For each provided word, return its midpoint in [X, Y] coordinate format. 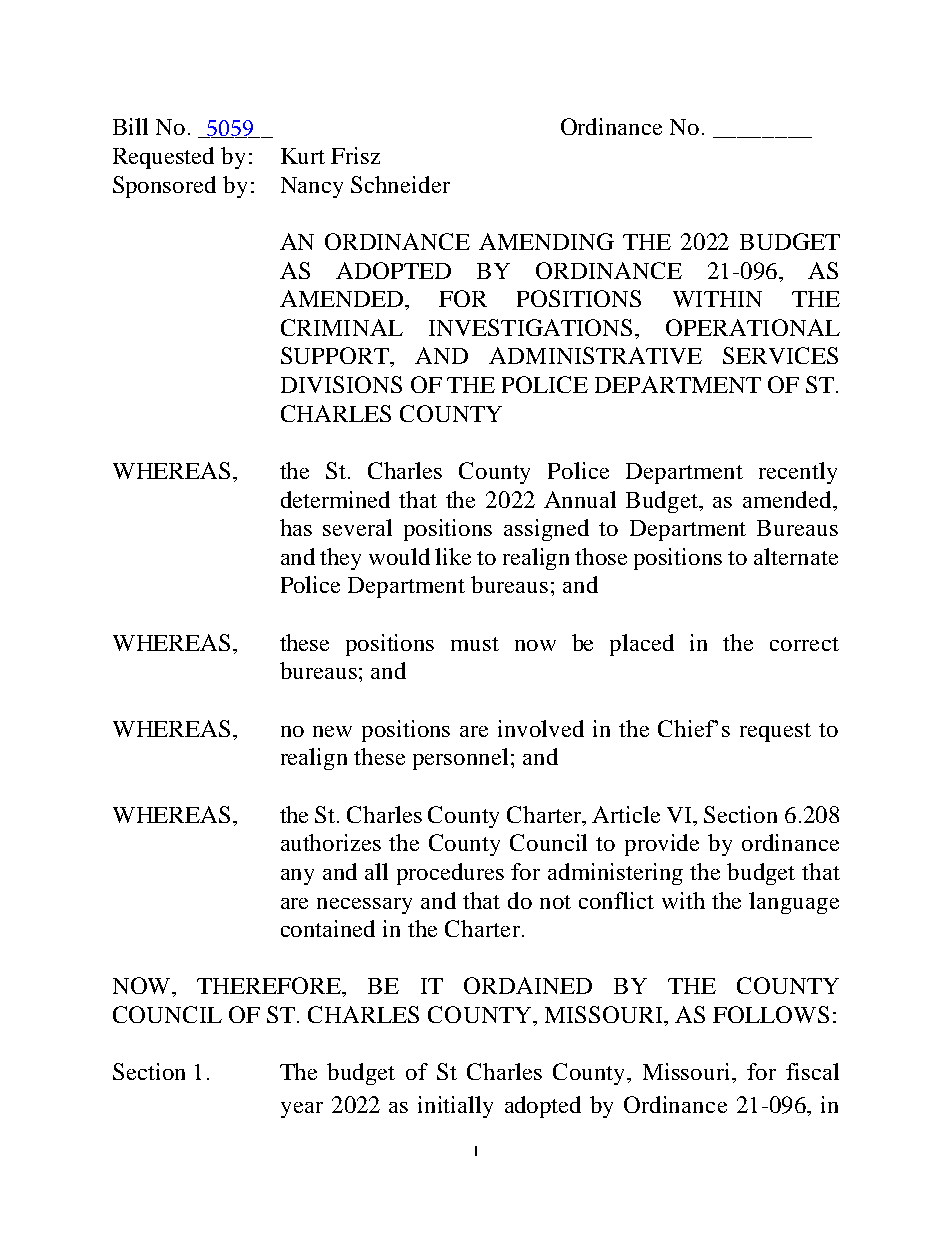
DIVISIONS [341, 384]
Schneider [400, 184]
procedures [450, 874]
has [296, 527]
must [475, 644]
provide [662, 845]
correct [804, 644]
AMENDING [546, 241]
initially [455, 1107]
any [297, 877]
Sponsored [164, 187]
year [302, 1110]
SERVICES [780, 355]
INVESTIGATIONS [530, 327]
